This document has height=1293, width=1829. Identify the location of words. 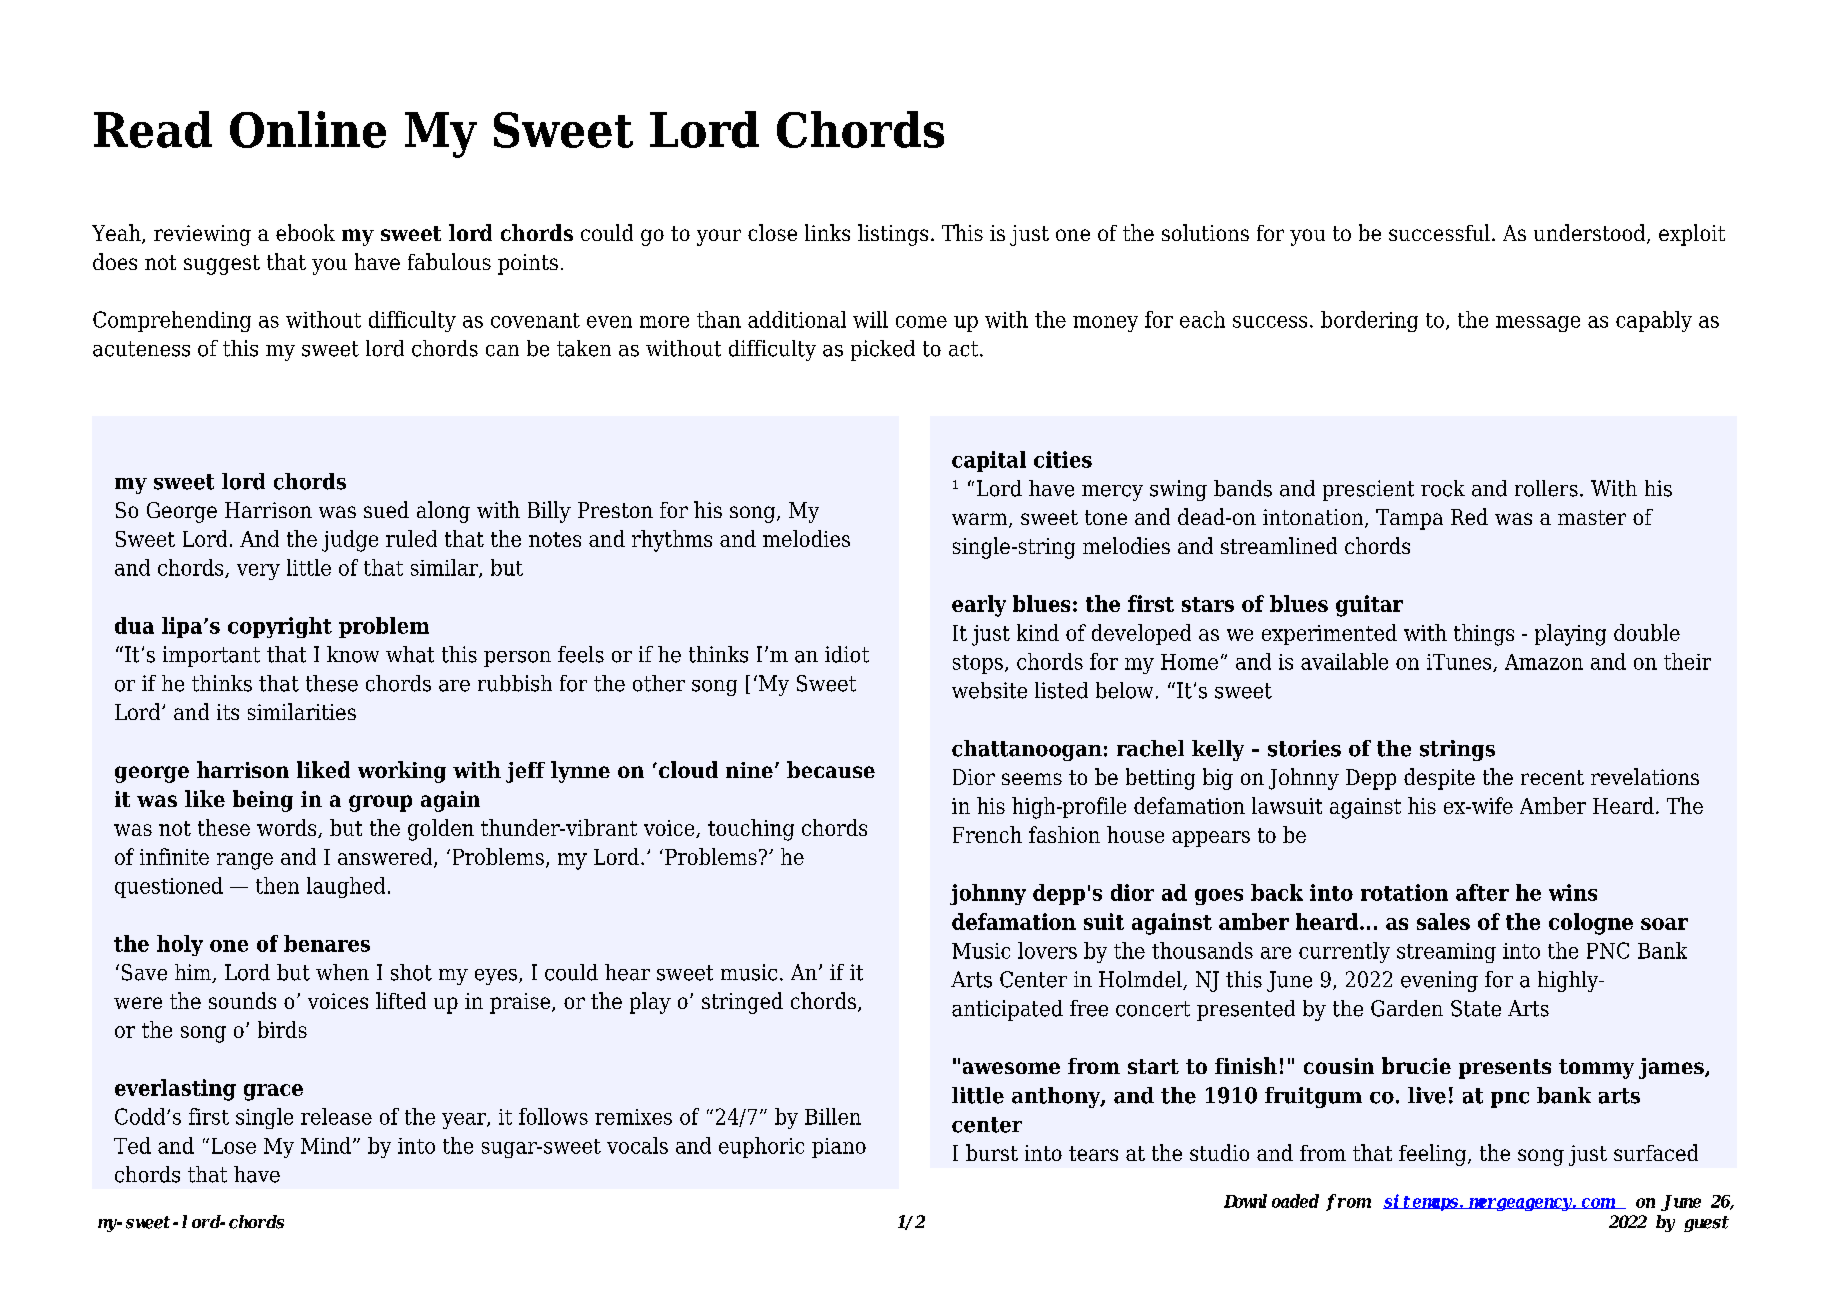
(288, 828).
